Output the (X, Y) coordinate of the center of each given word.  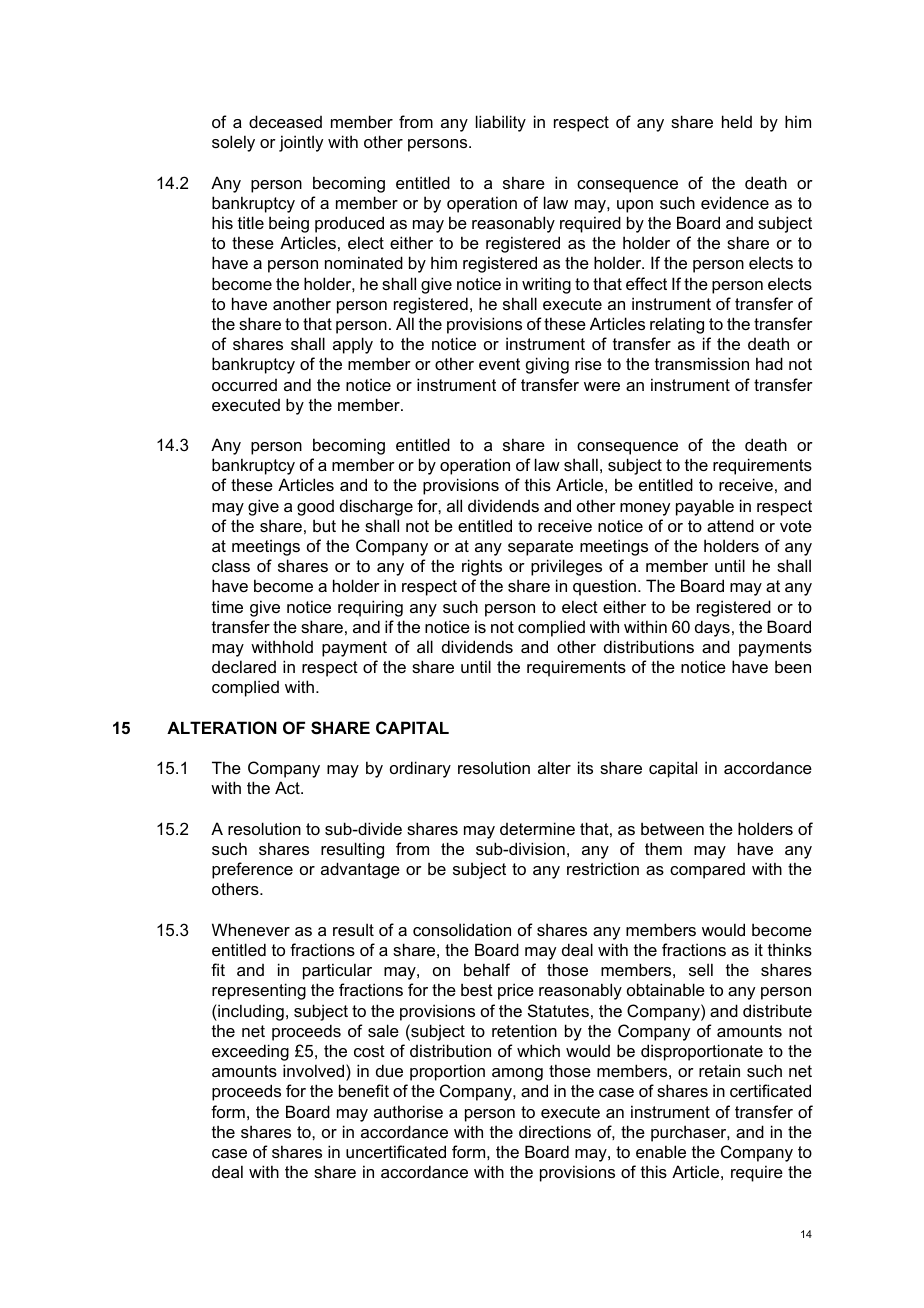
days (712, 628)
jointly (301, 143)
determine (537, 828)
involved (315, 1070)
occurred (244, 385)
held (737, 121)
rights (482, 567)
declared (244, 666)
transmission (702, 363)
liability (501, 123)
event (499, 364)
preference (252, 870)
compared (707, 871)
